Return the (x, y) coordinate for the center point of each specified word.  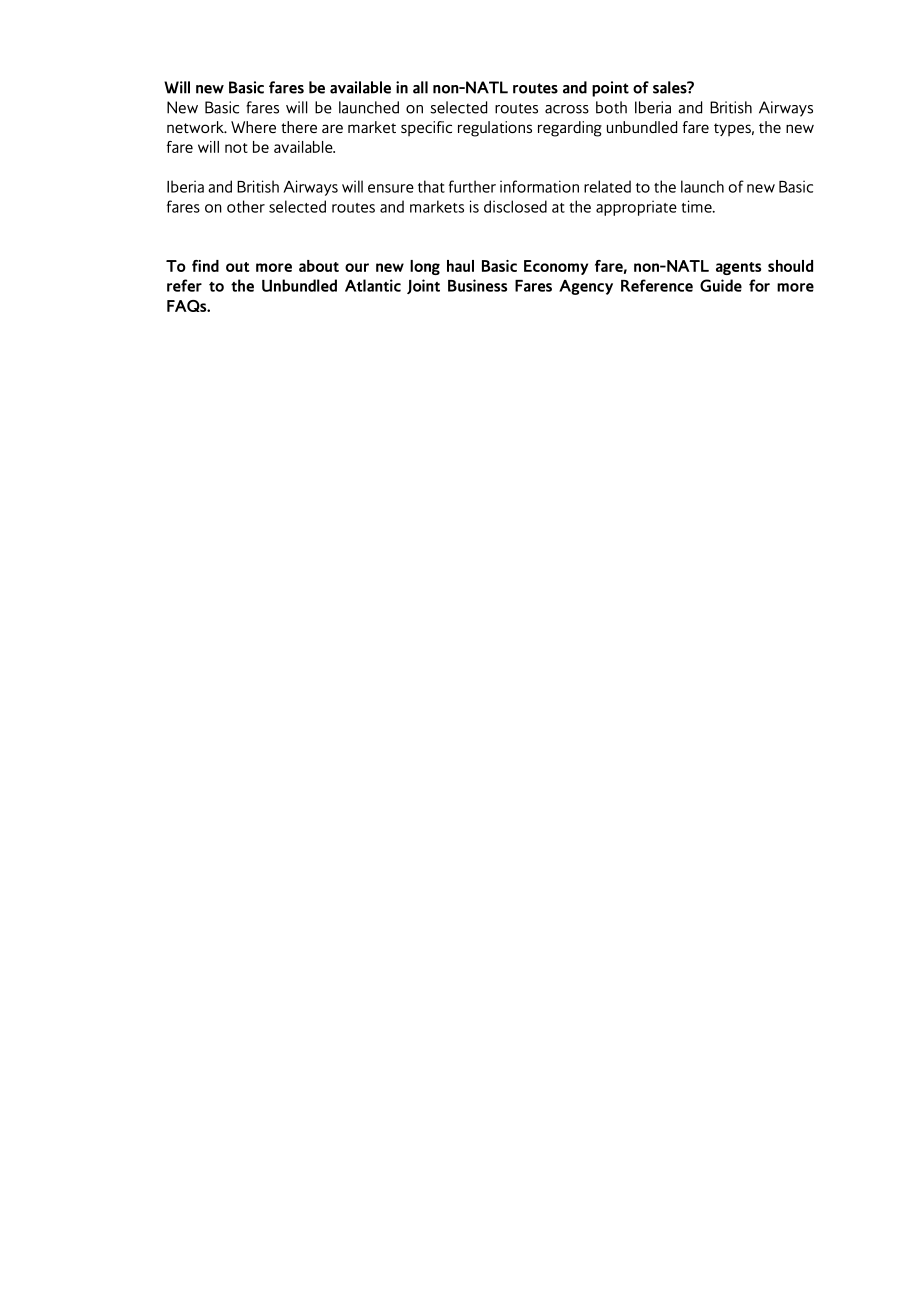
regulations (495, 129)
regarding (570, 129)
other (246, 206)
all (420, 87)
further (472, 186)
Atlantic (373, 285)
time (697, 206)
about (319, 266)
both (611, 107)
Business (477, 285)
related (607, 186)
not (236, 148)
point (610, 89)
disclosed (515, 206)
